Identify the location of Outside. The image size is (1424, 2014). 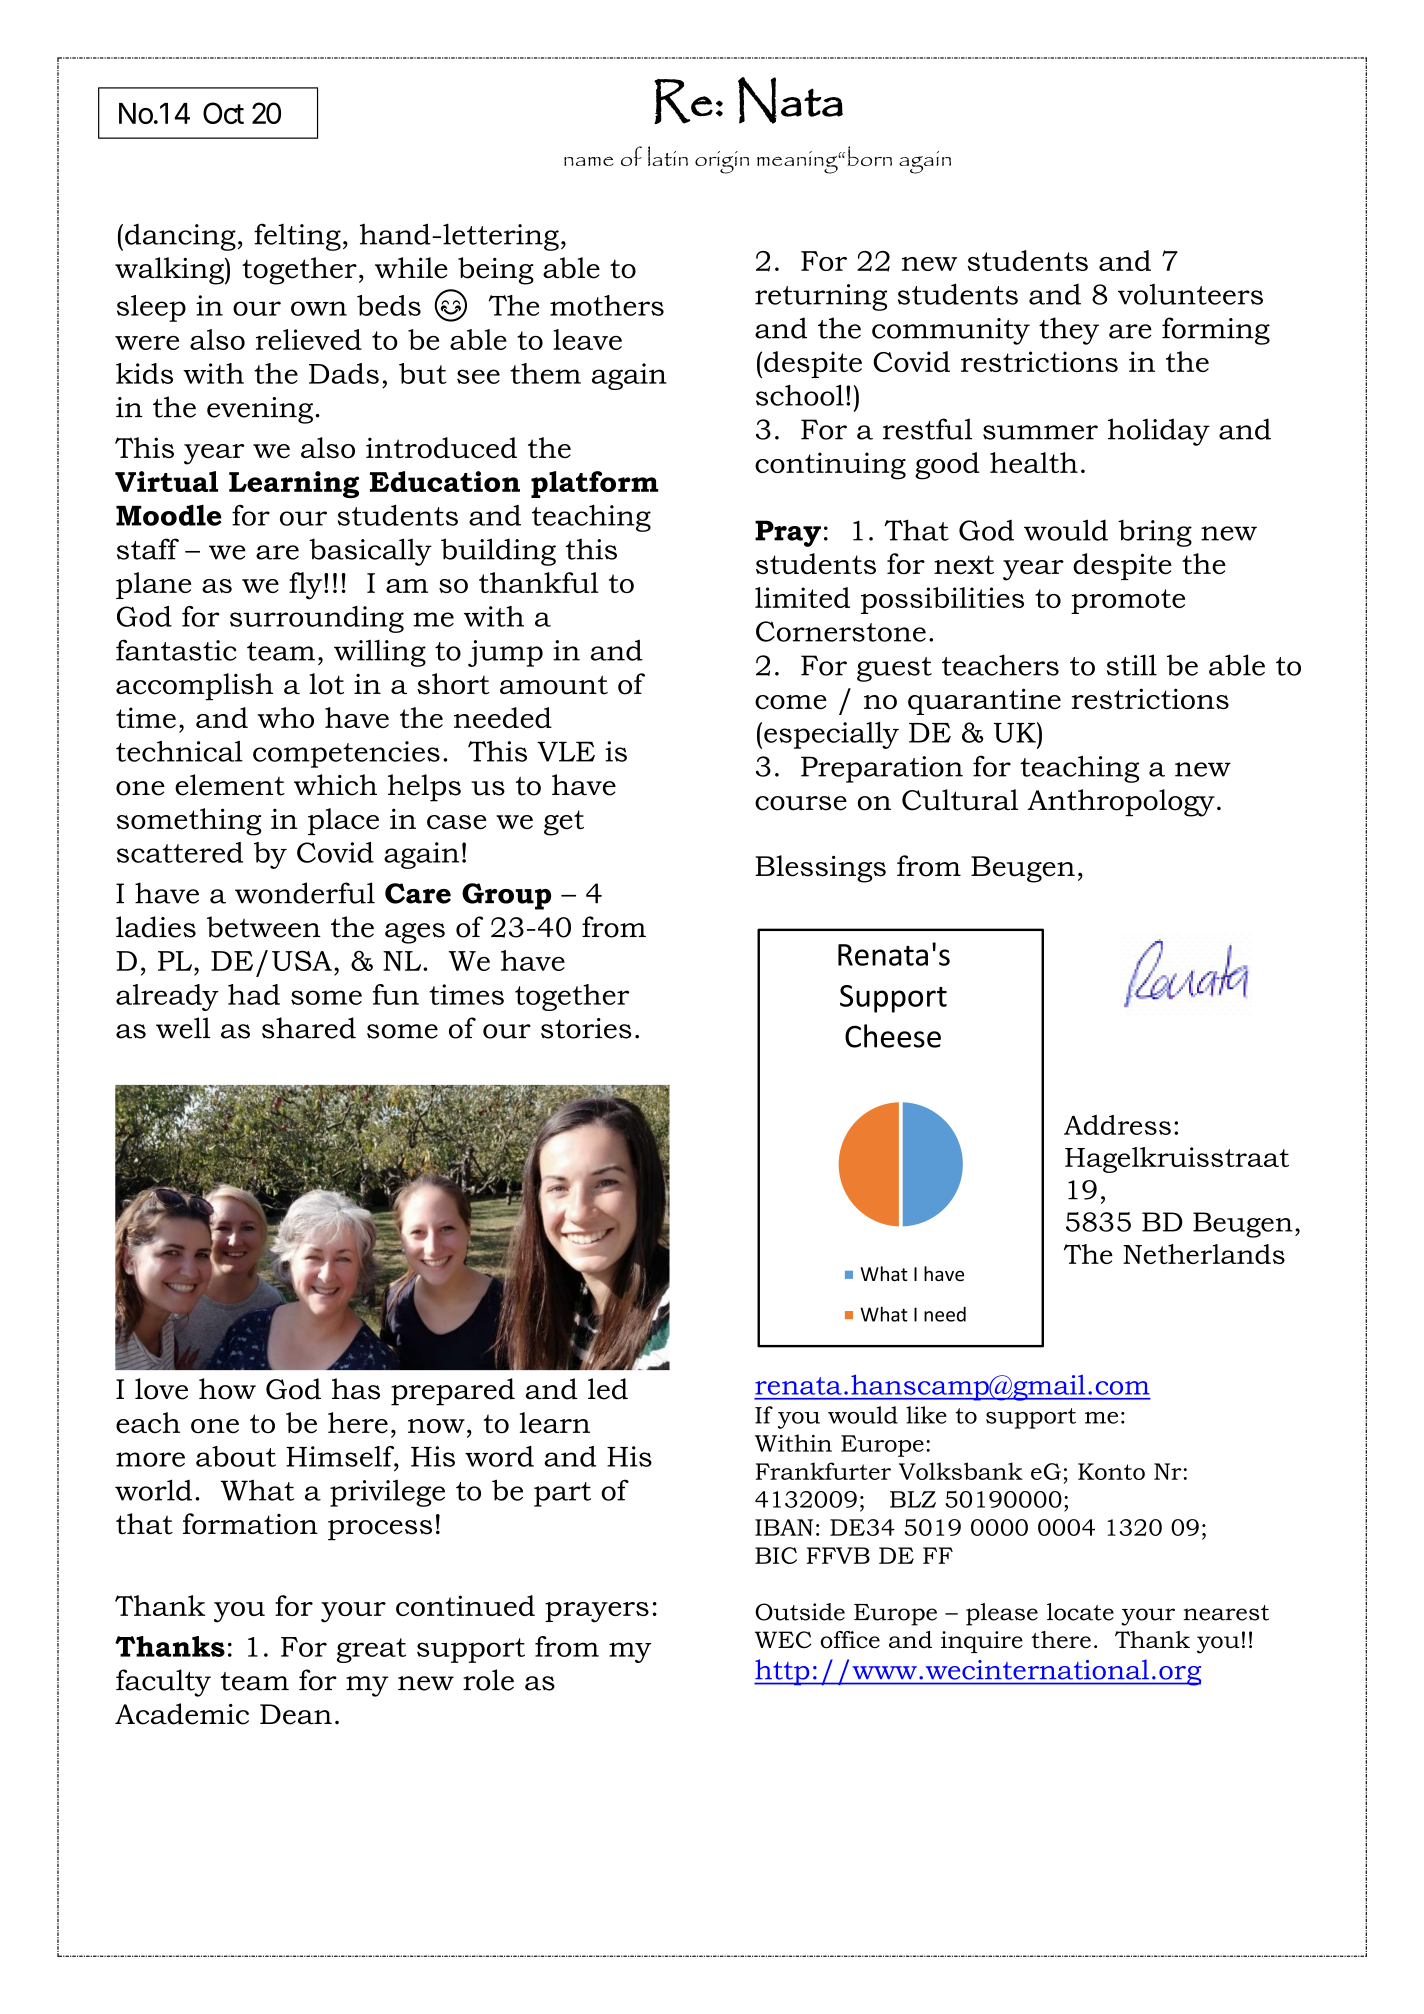
(800, 1612).
